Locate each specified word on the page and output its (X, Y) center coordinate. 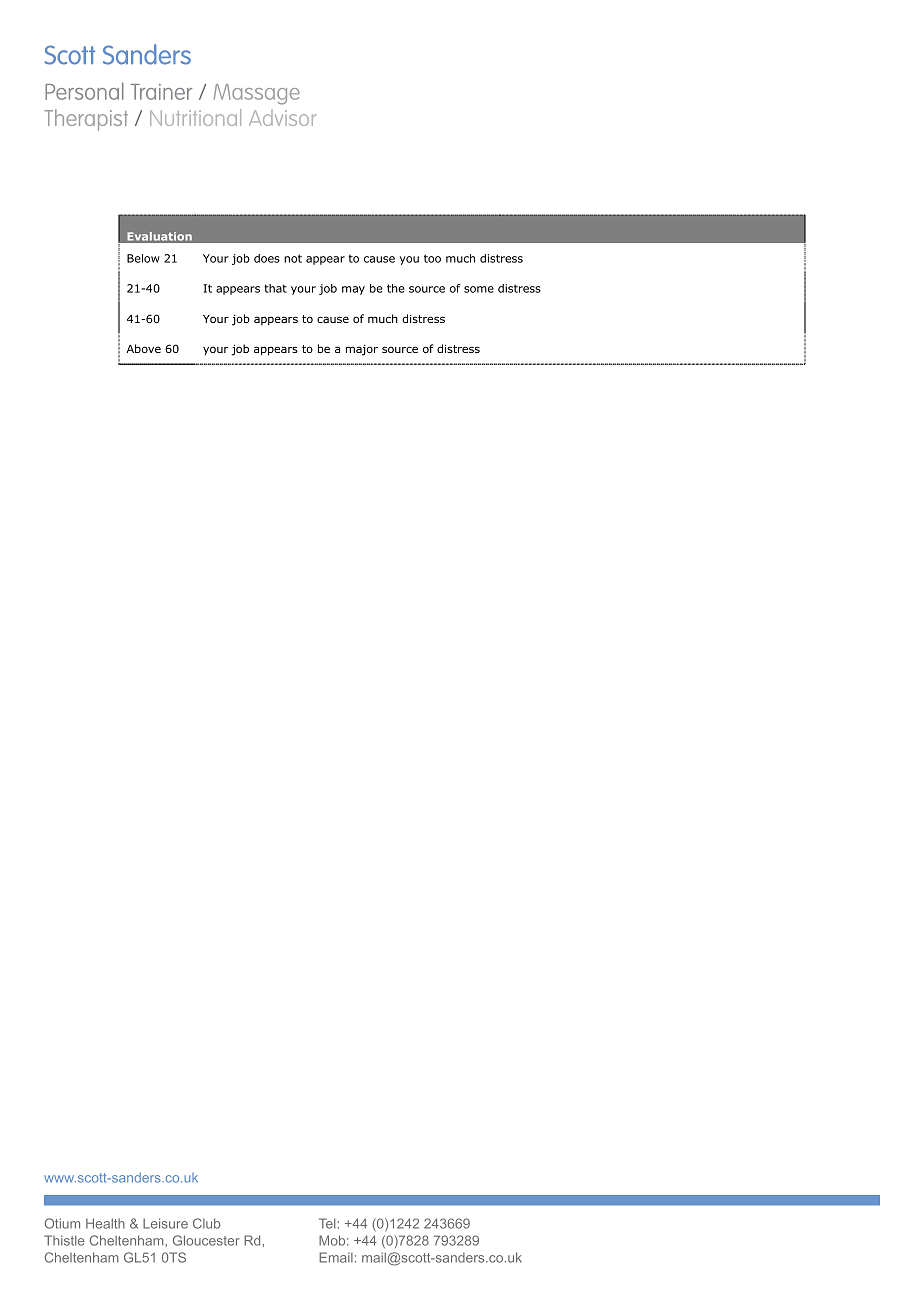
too (432, 258)
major (362, 350)
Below (143, 258)
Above (144, 348)
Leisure (165, 1223)
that (275, 288)
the (396, 288)
